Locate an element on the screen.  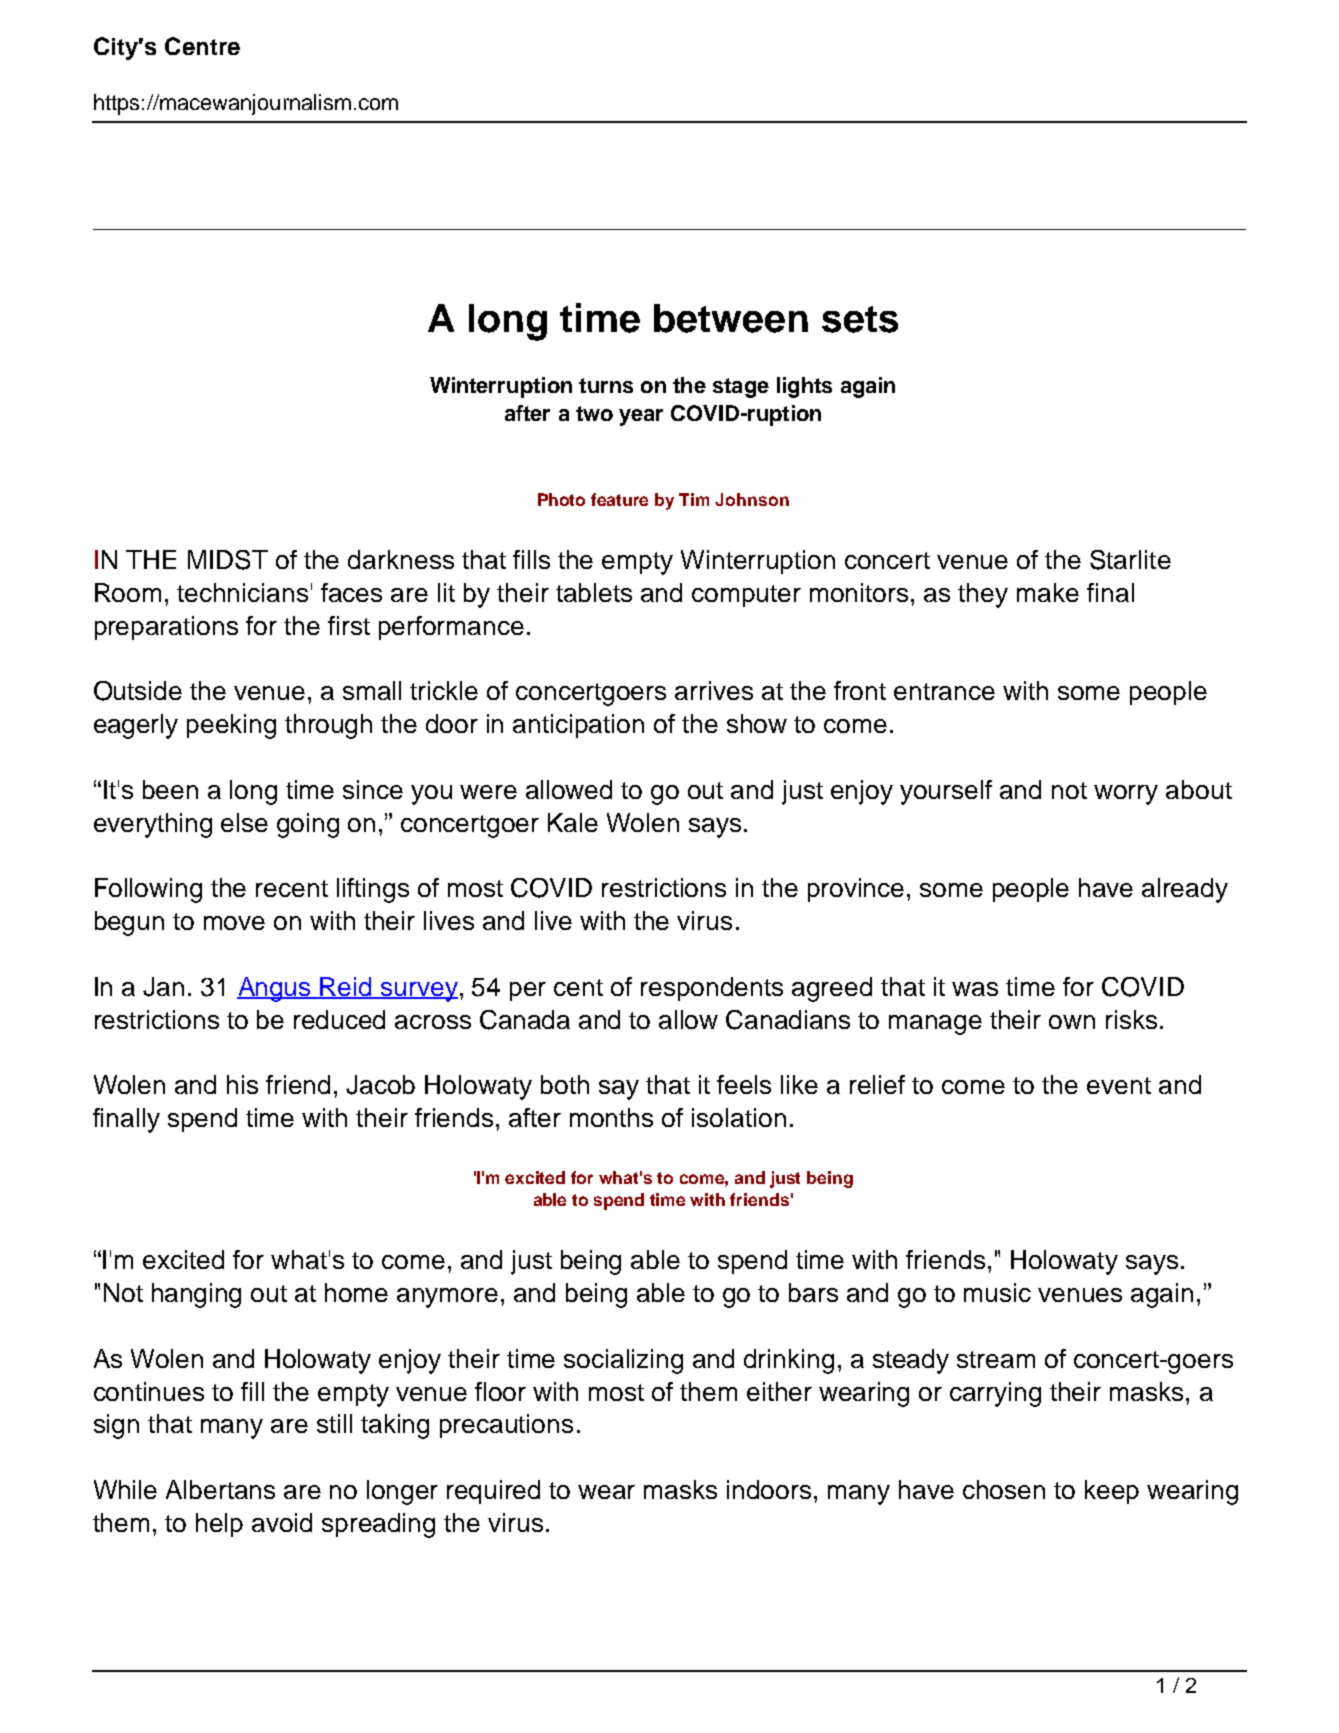
two is located at coordinates (594, 413).
